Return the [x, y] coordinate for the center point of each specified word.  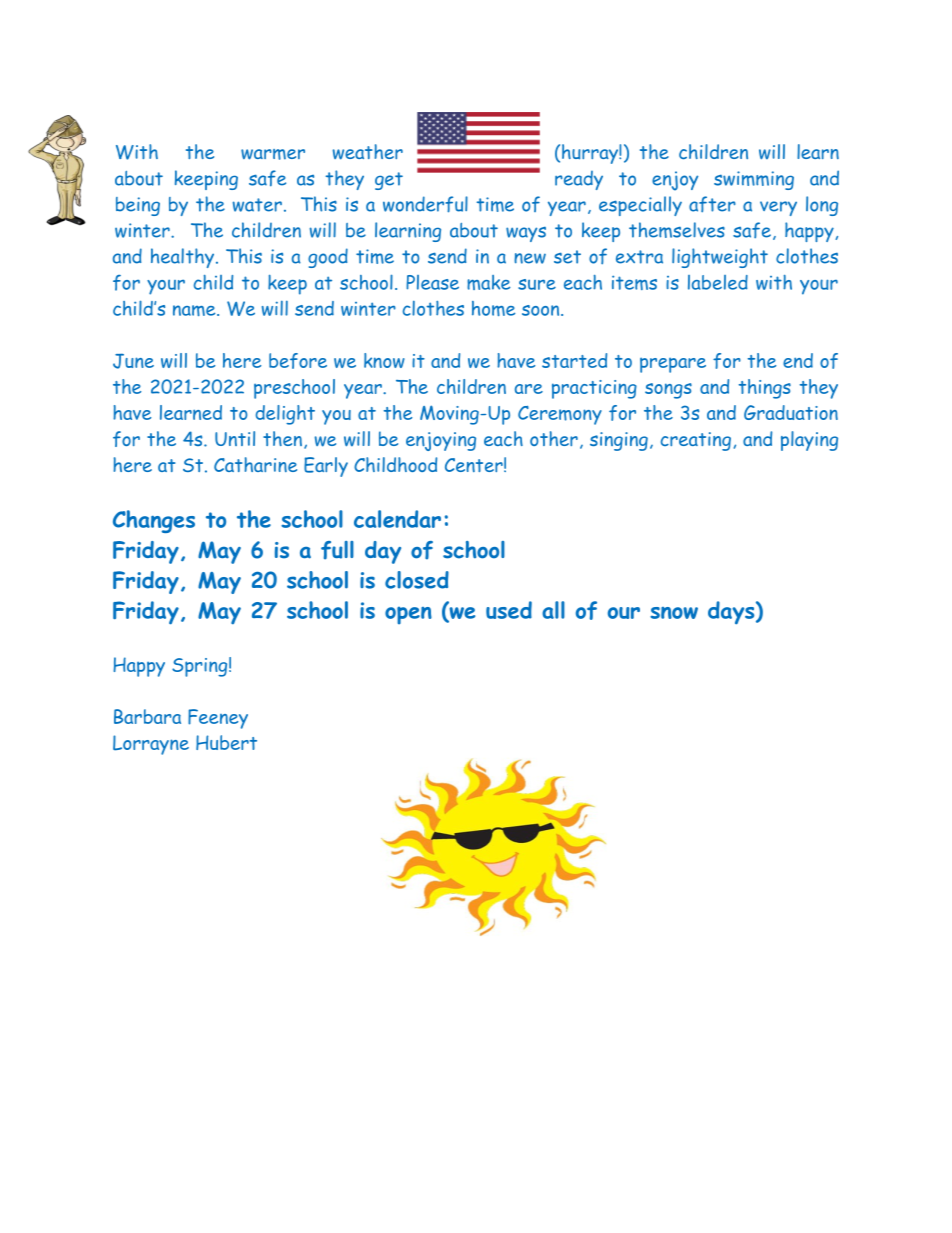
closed [417, 580]
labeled [718, 282]
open [408, 616]
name [195, 310]
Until [235, 438]
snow [674, 613]
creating [696, 441]
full [337, 550]
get [389, 181]
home [493, 308]
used [509, 610]
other [554, 438]
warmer [273, 154]
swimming [754, 180]
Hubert [226, 742]
